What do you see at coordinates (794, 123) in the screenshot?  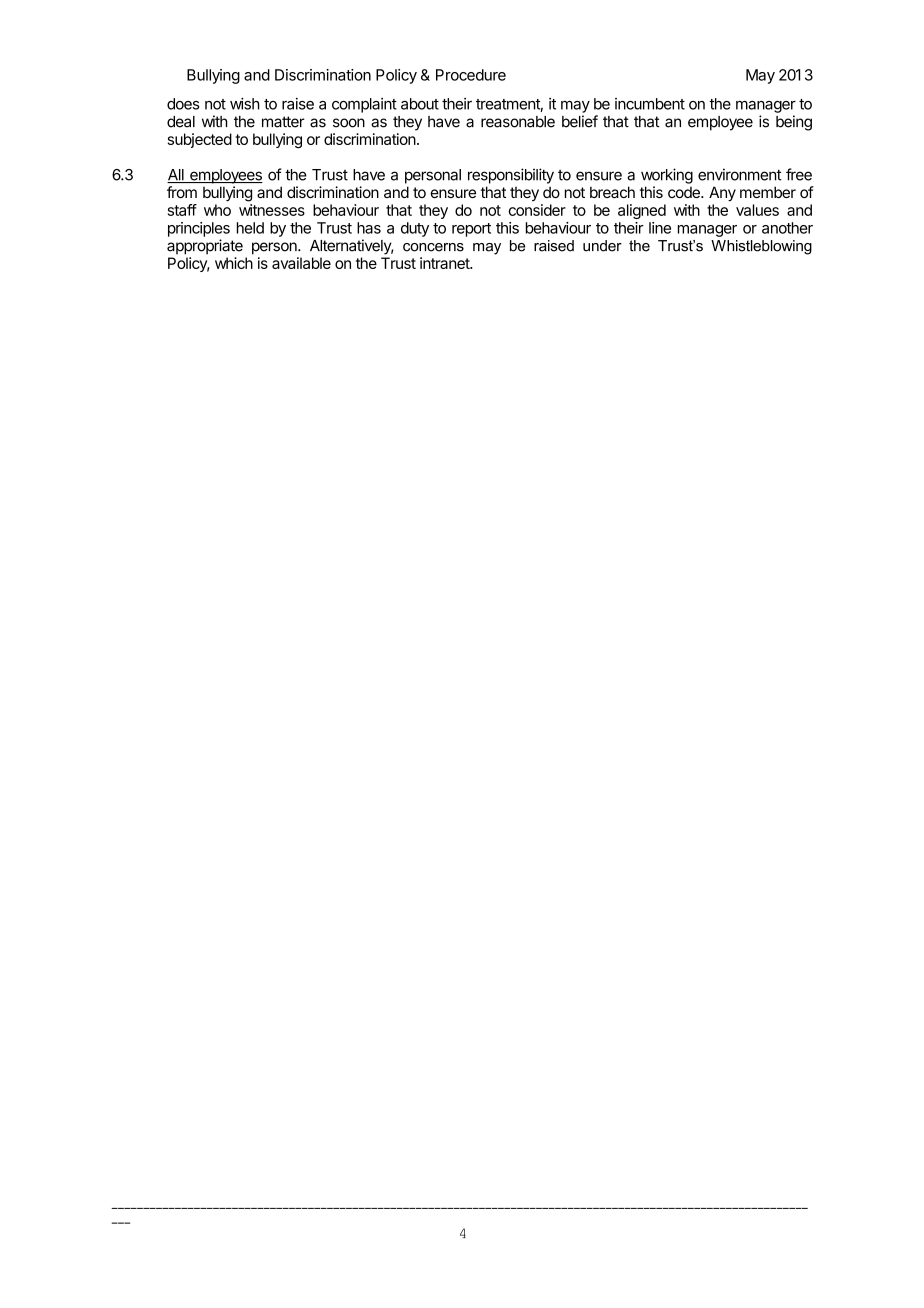 I see `being` at bounding box center [794, 123].
